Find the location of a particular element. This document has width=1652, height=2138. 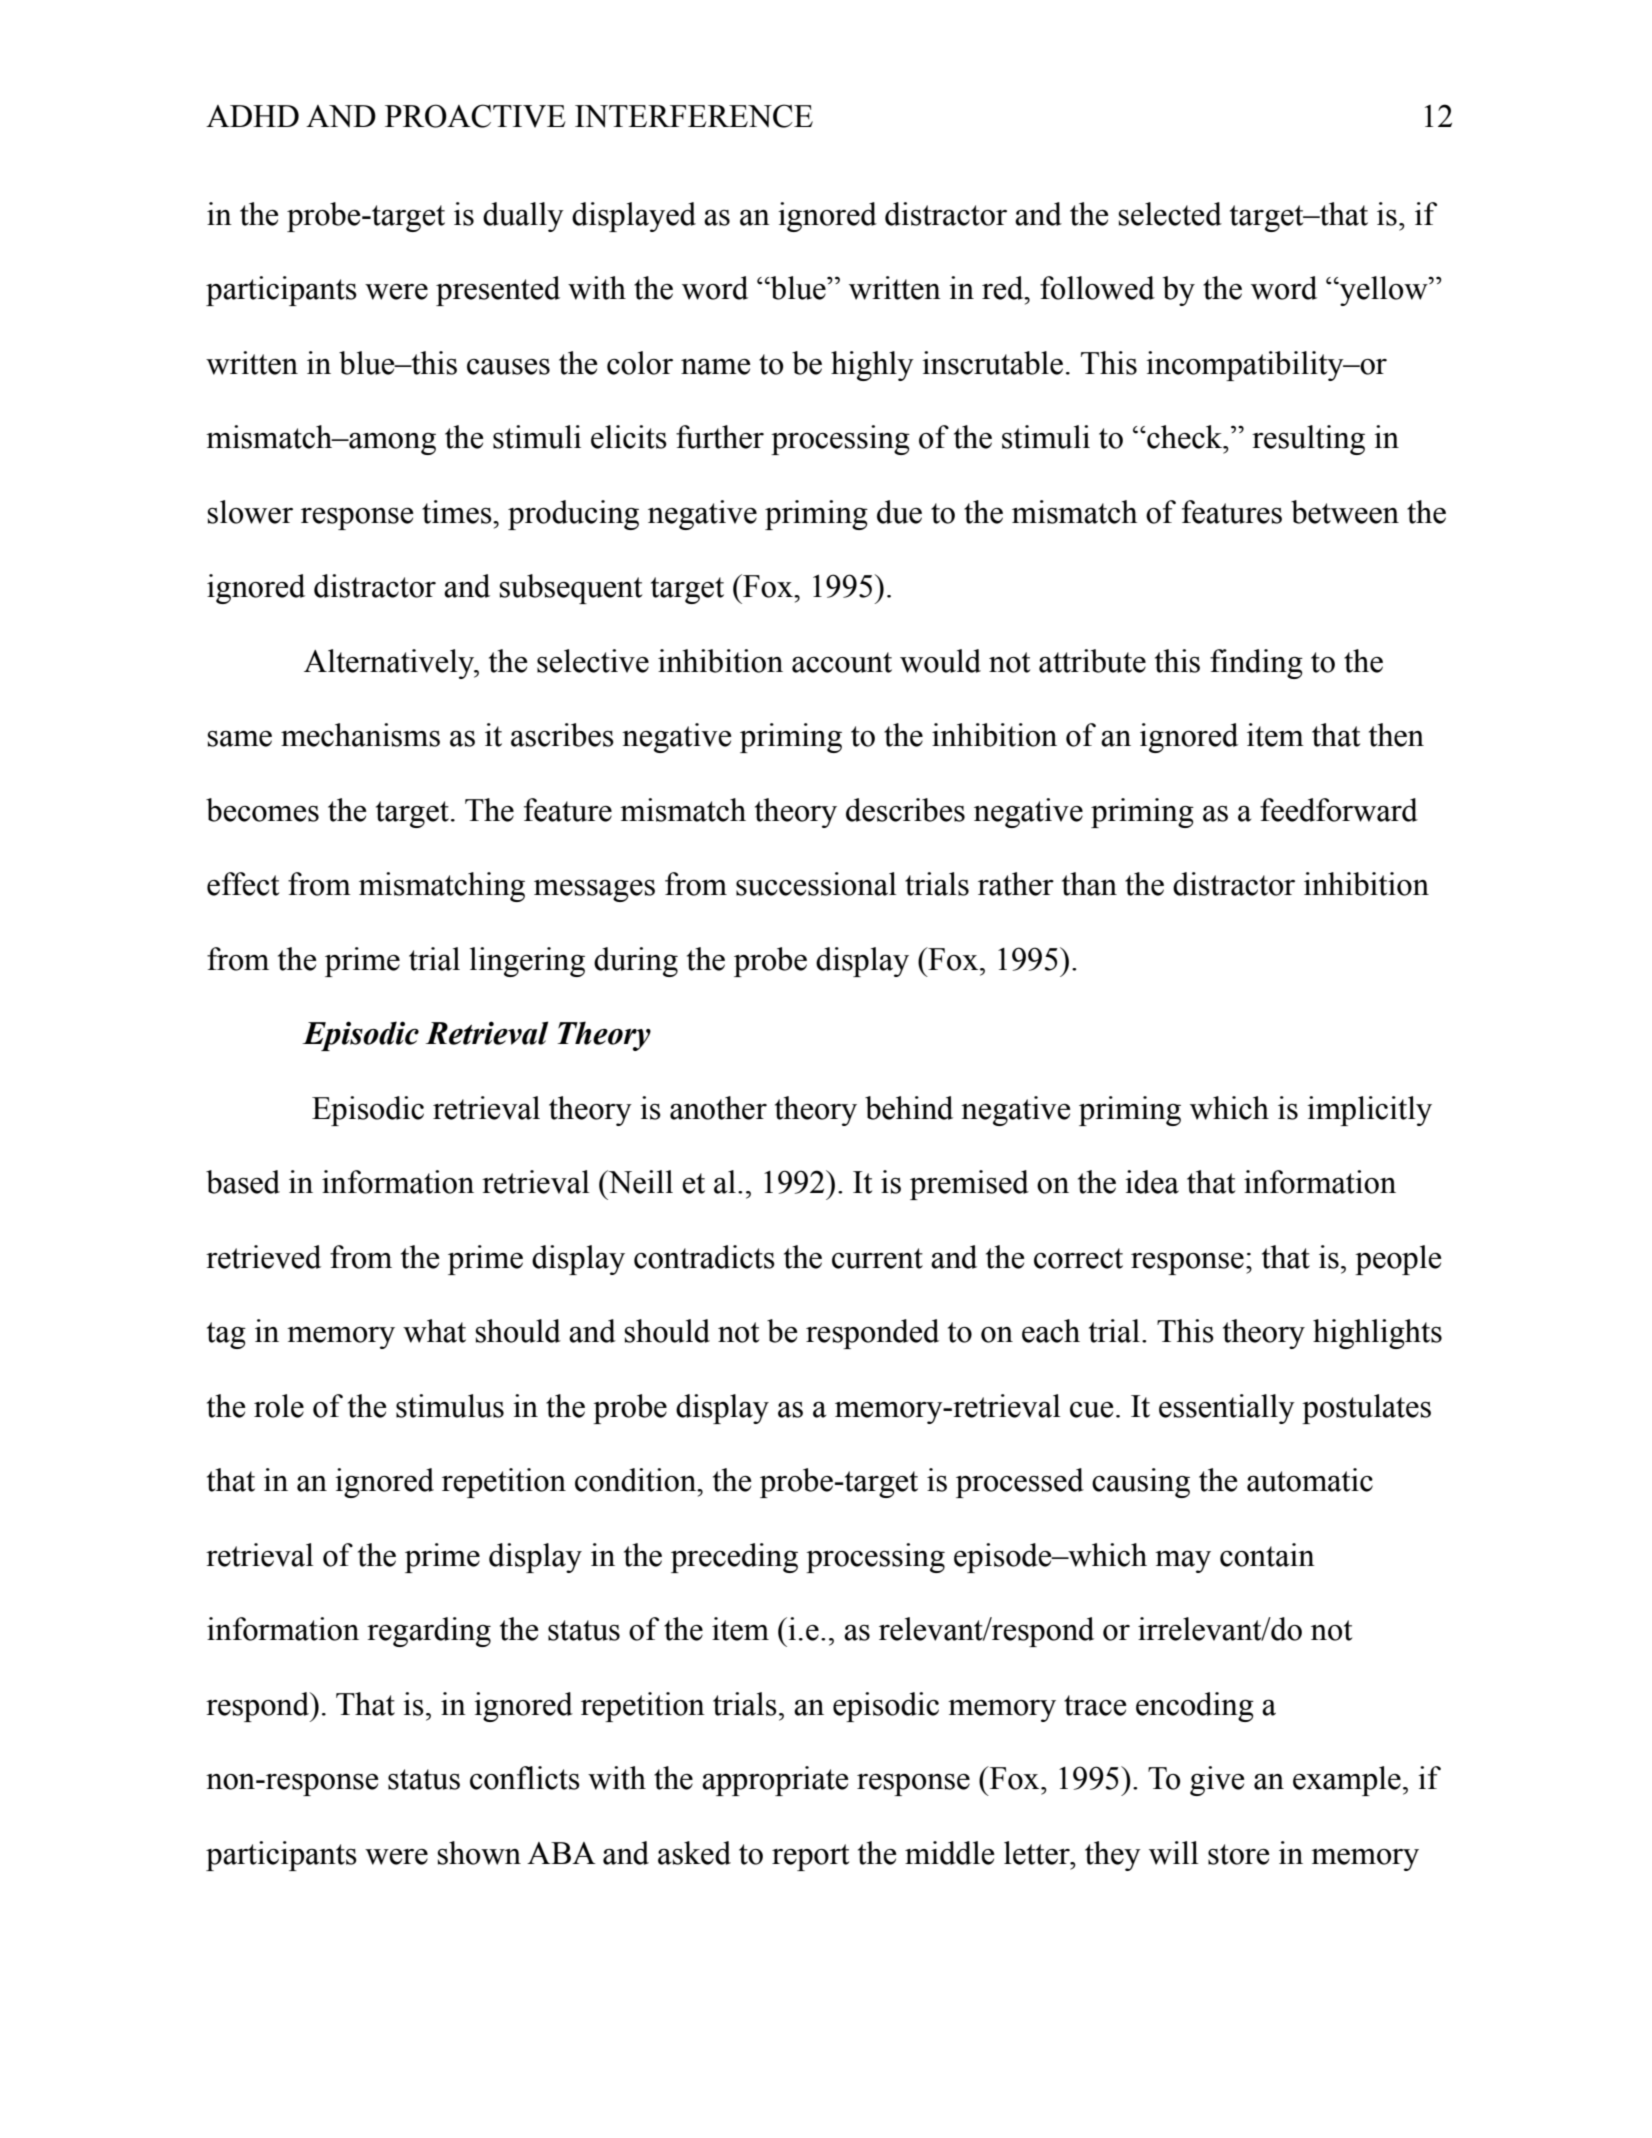

shown is located at coordinates (479, 1853).
